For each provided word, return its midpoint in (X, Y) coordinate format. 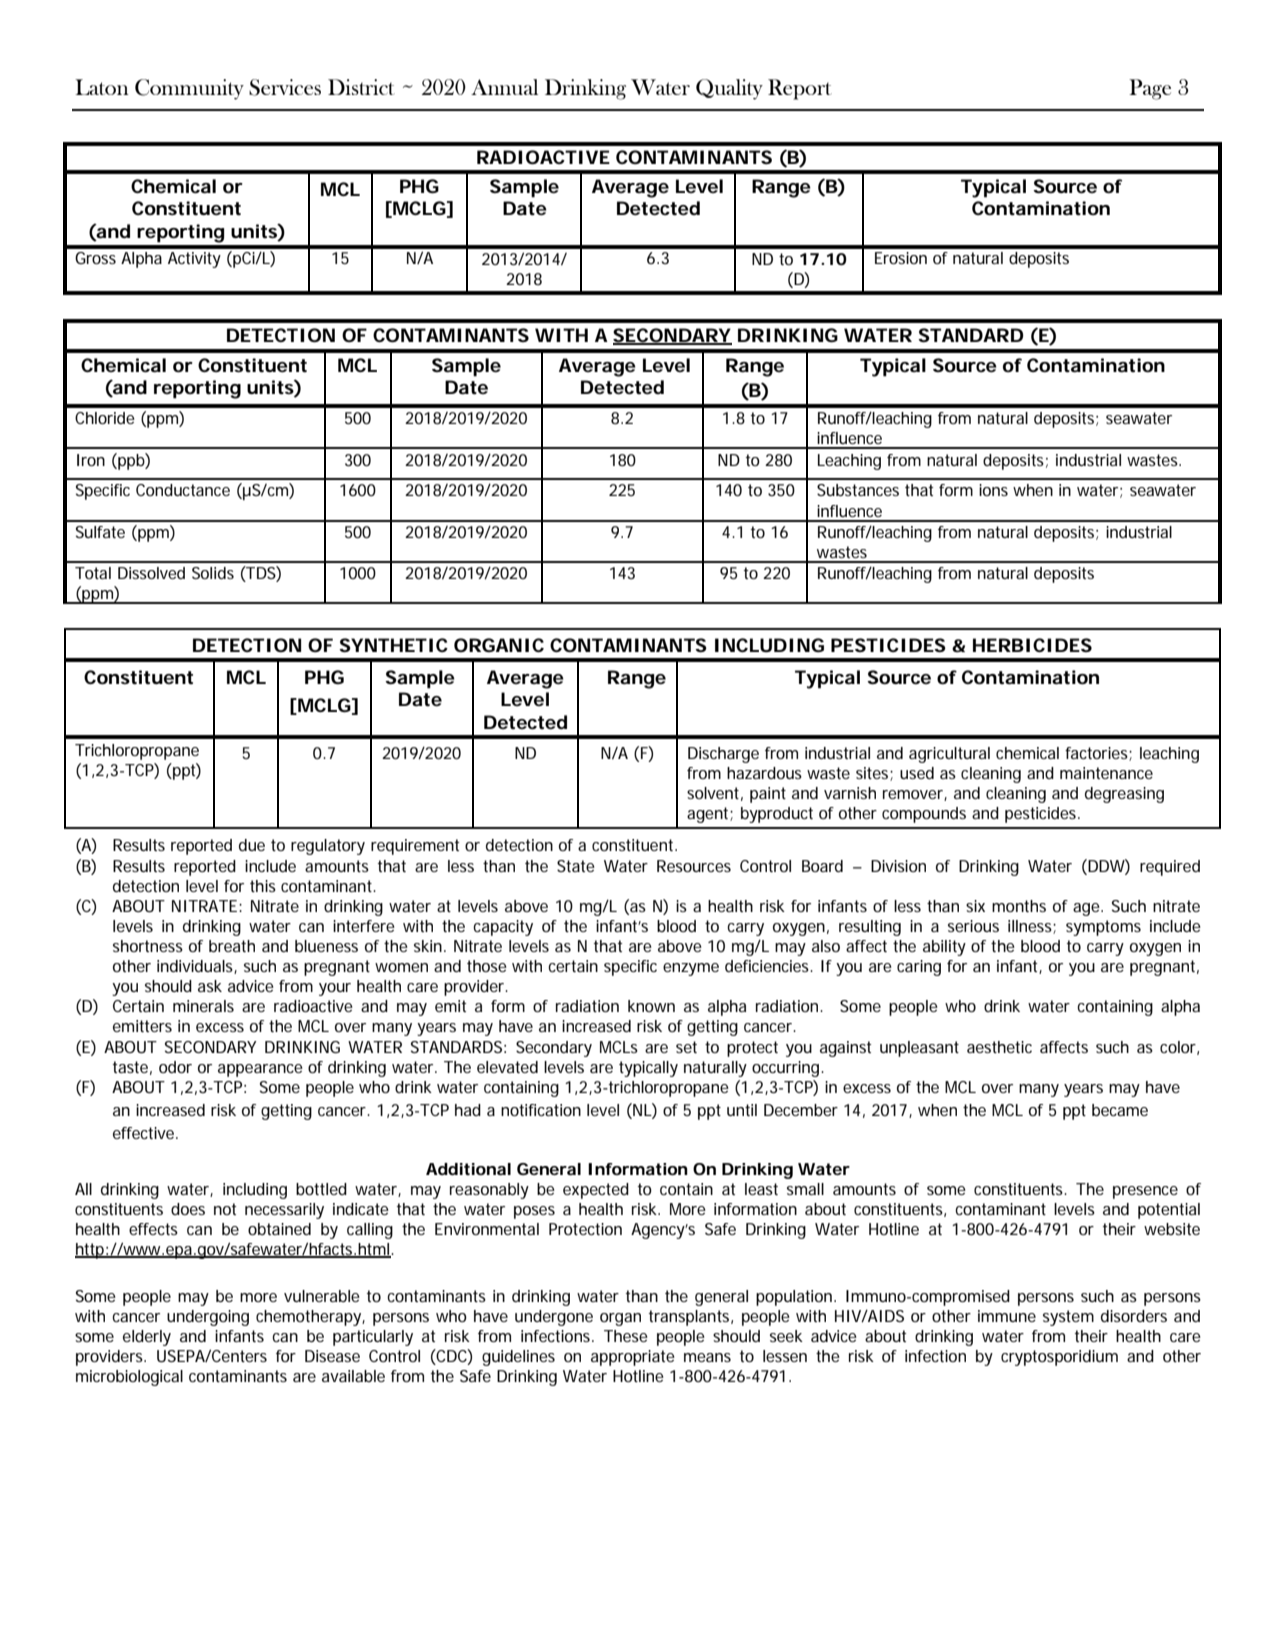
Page (1150, 89)
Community (189, 89)
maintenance (1106, 773)
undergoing (208, 1318)
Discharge (723, 755)
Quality (729, 89)
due (252, 845)
